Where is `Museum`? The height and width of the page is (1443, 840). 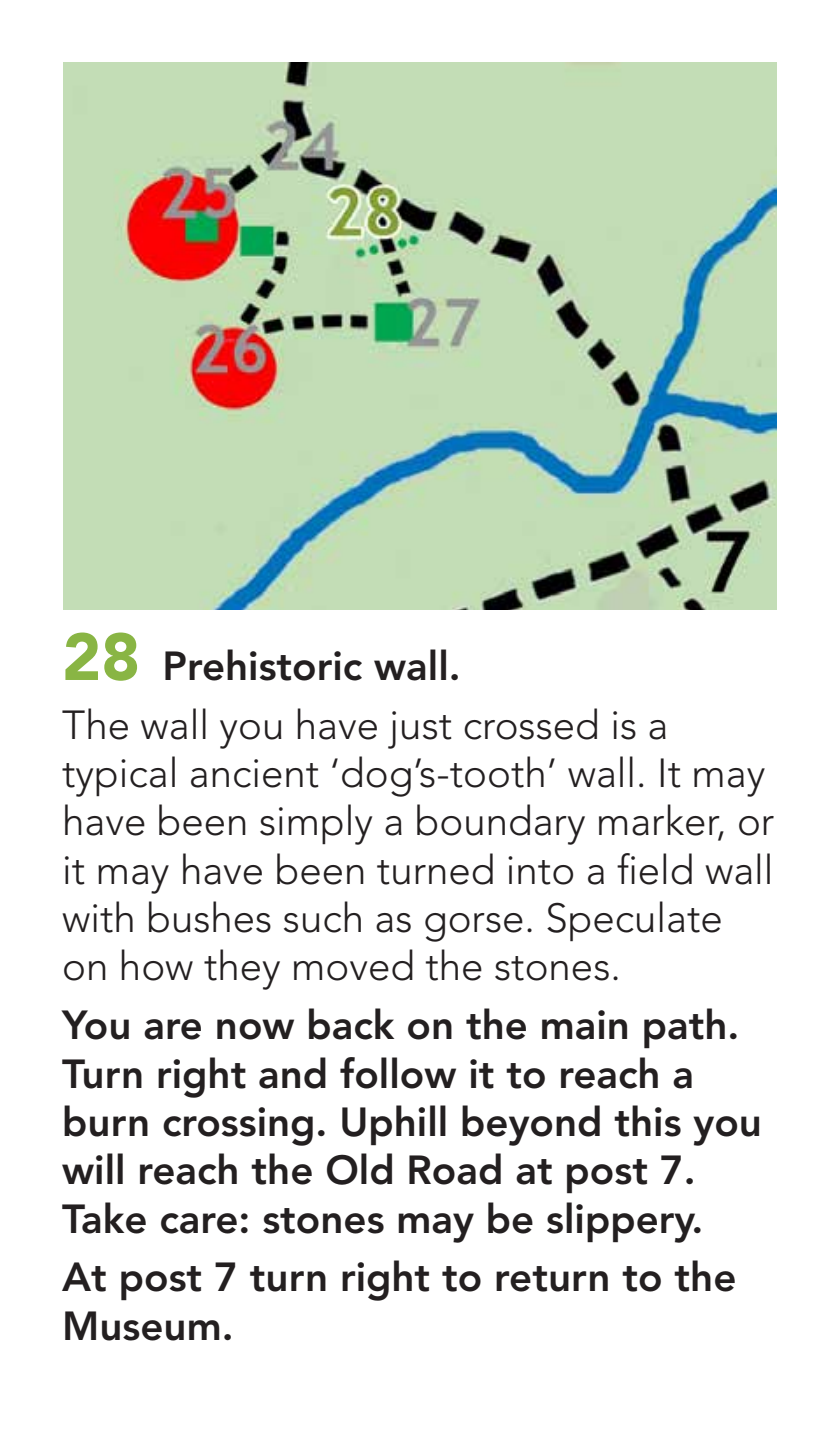 Museum is located at coordinates (142, 1326).
